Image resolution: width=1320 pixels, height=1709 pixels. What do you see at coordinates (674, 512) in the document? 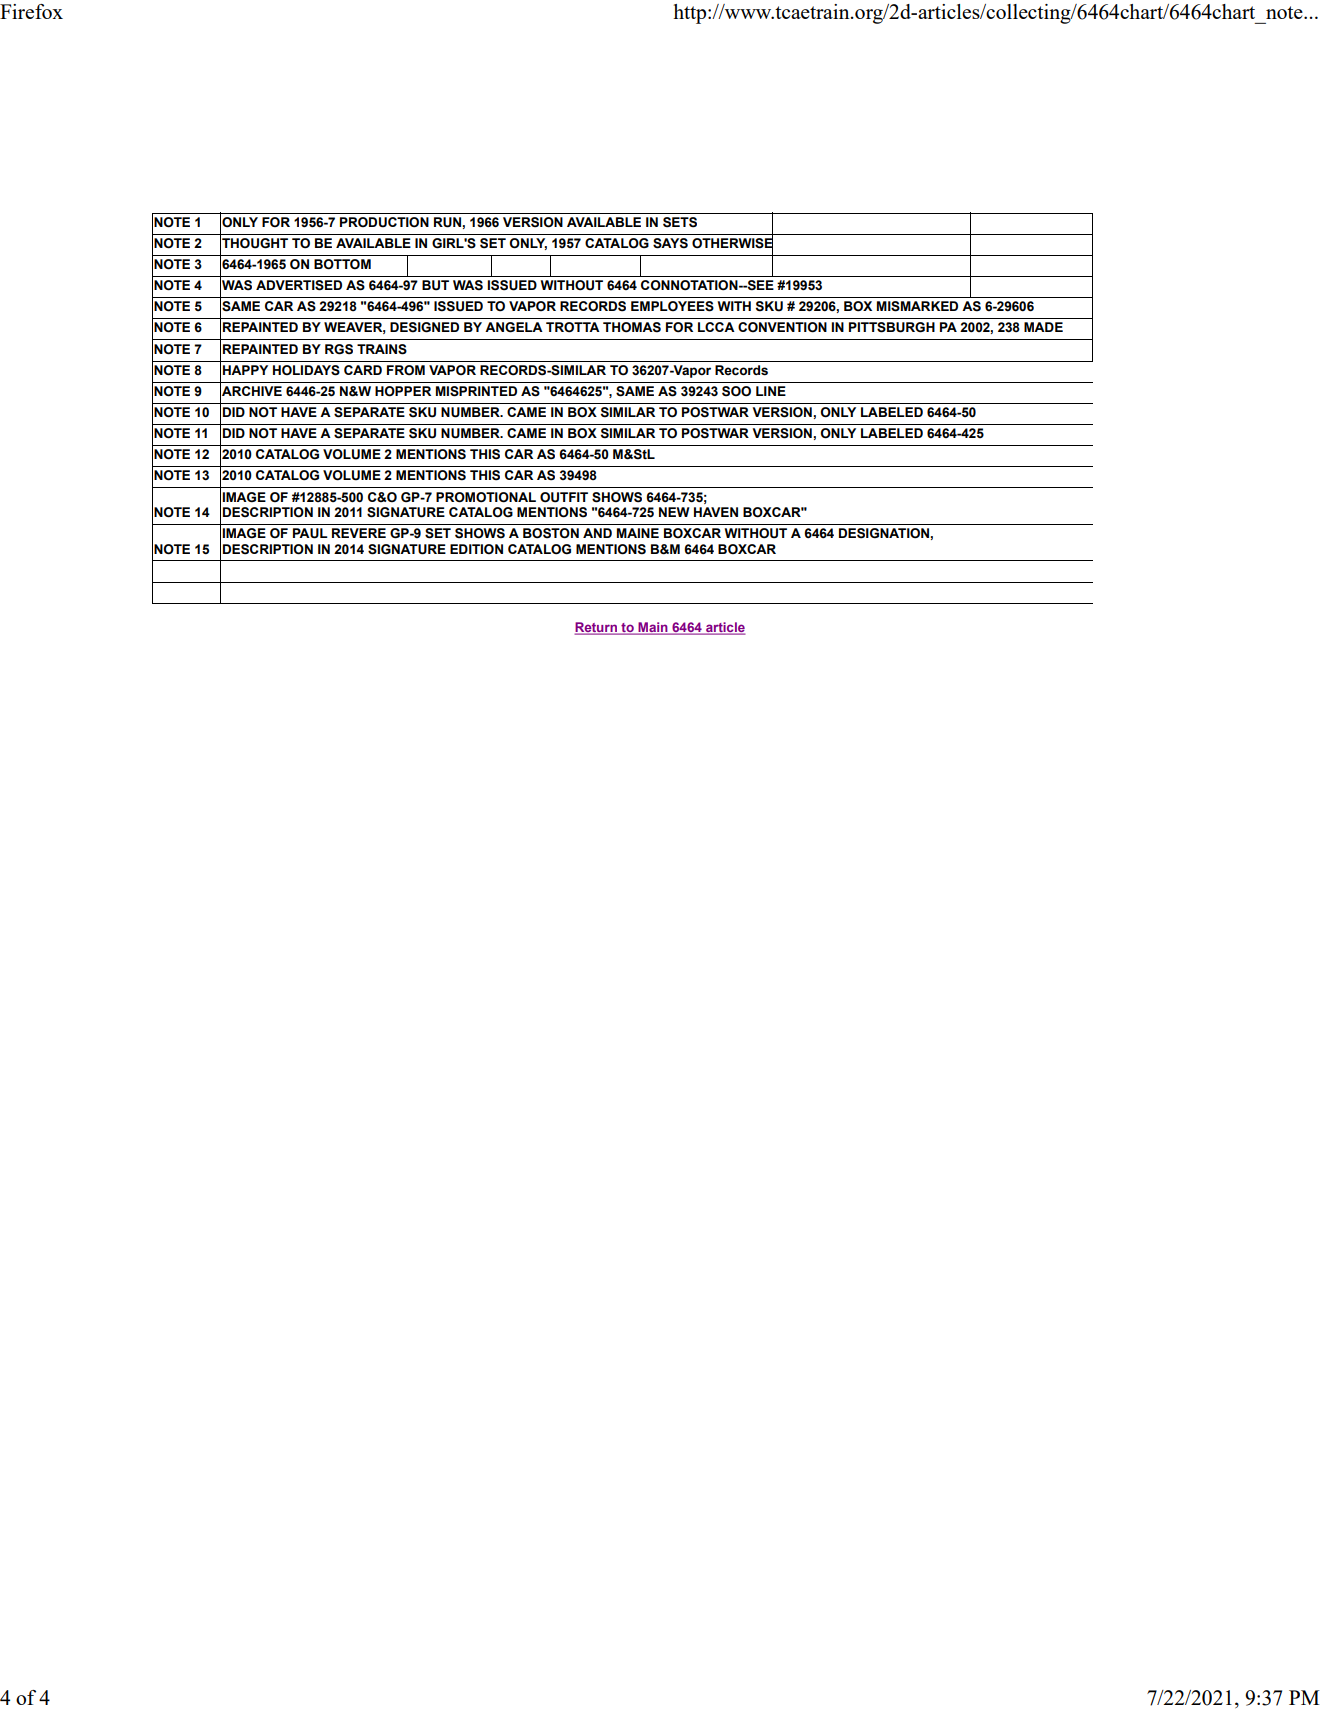
I see `NEW` at bounding box center [674, 512].
